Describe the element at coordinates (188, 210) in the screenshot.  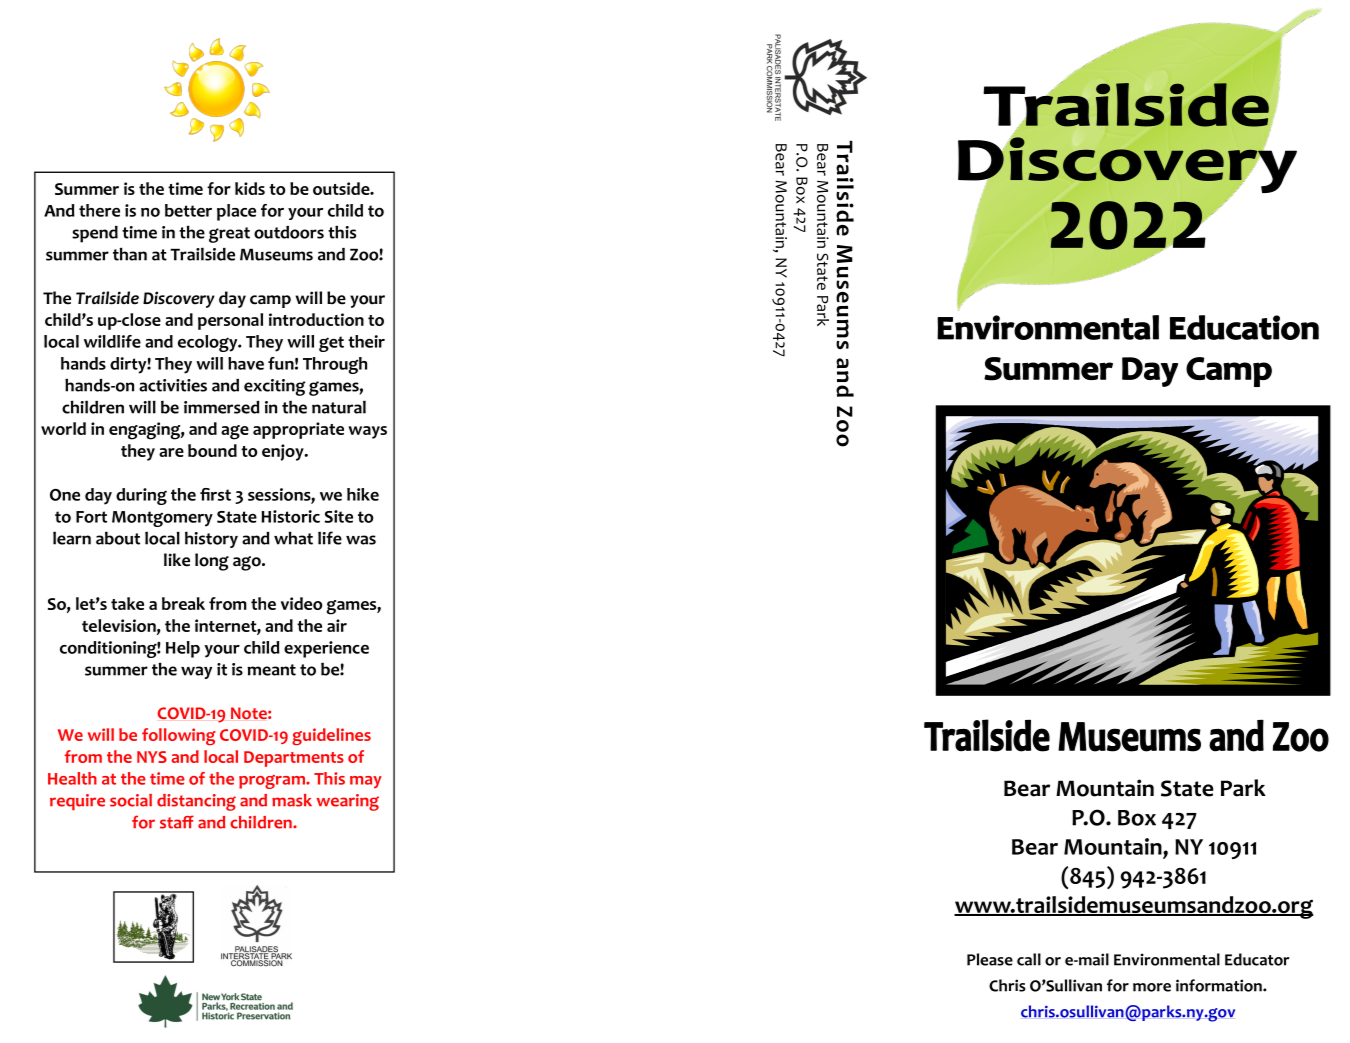
I see `better` at that location.
